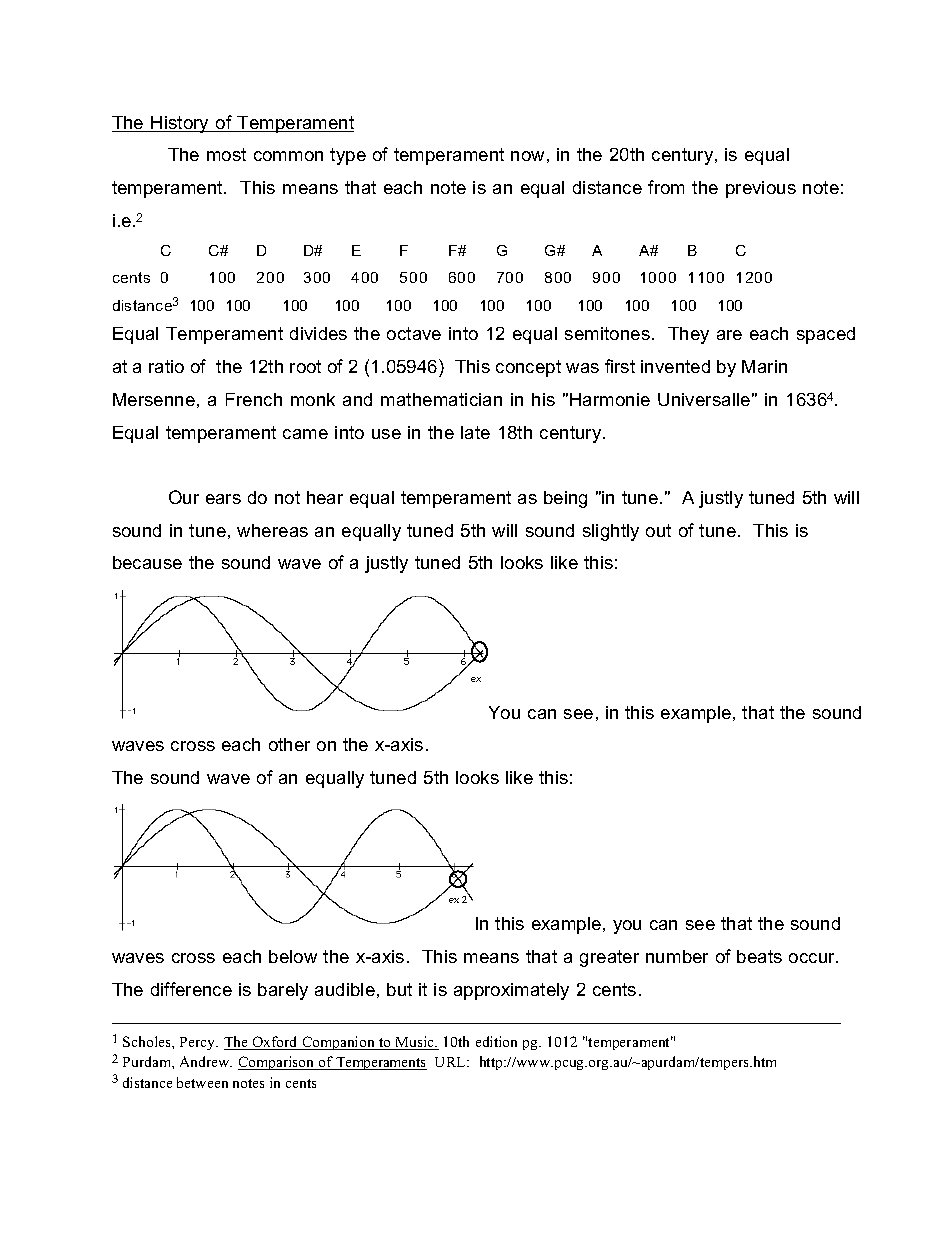 The height and width of the screenshot is (1233, 952). What do you see at coordinates (759, 956) in the screenshot?
I see `beats` at bounding box center [759, 956].
